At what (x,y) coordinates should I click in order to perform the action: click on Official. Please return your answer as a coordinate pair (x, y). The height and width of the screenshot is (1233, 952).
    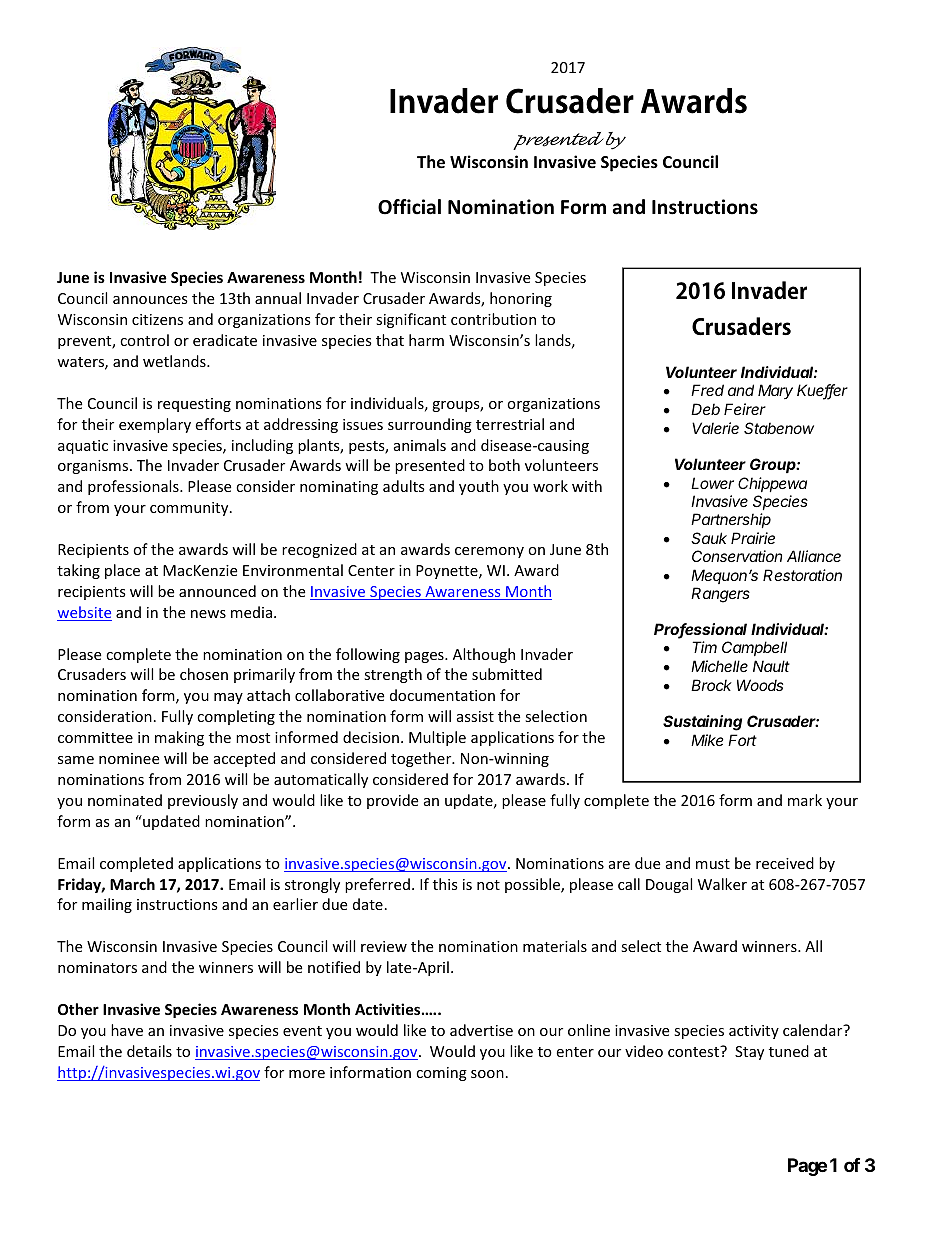
    Looking at the image, I should click on (409, 207).
